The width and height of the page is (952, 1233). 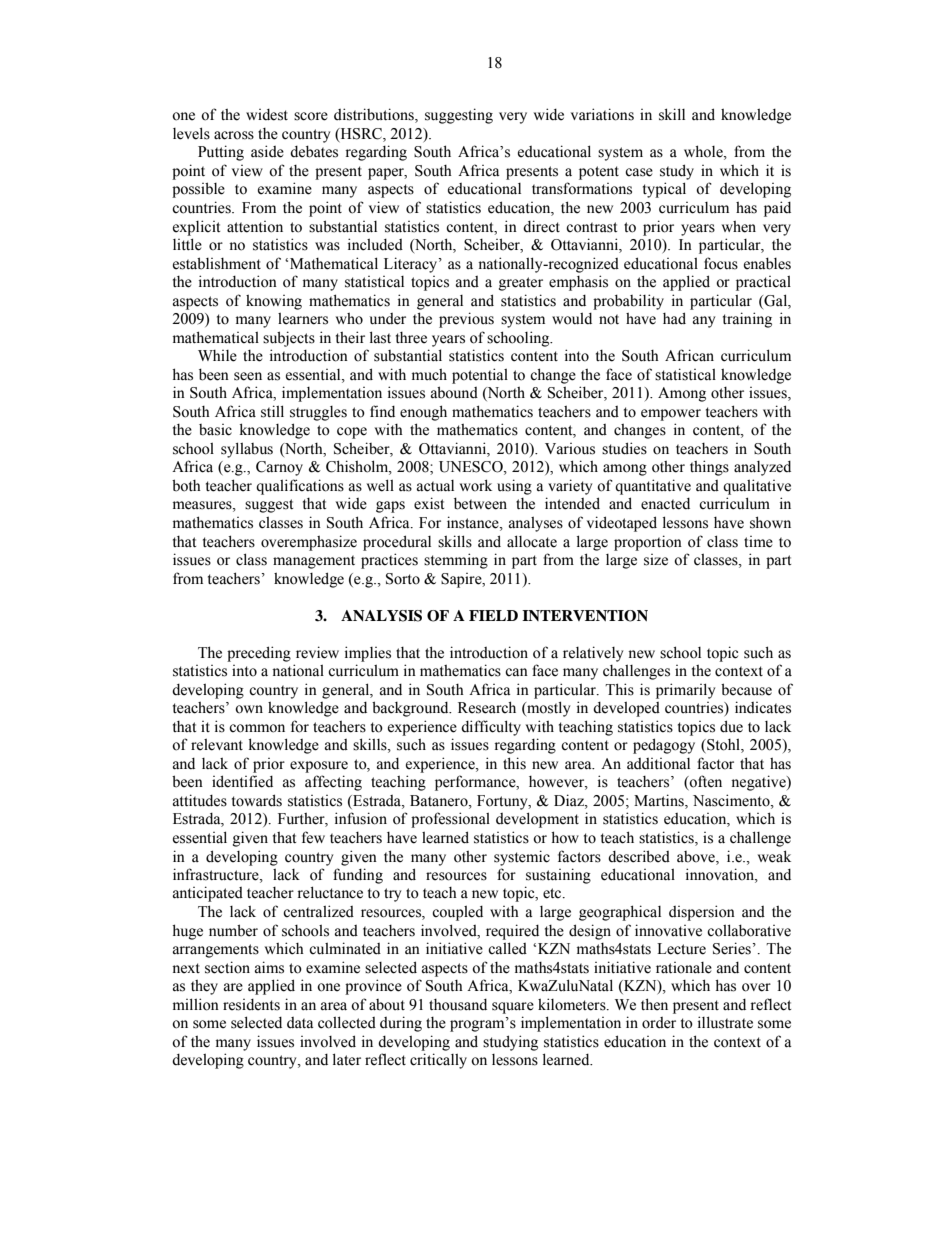 I want to click on work, so click(x=476, y=485).
